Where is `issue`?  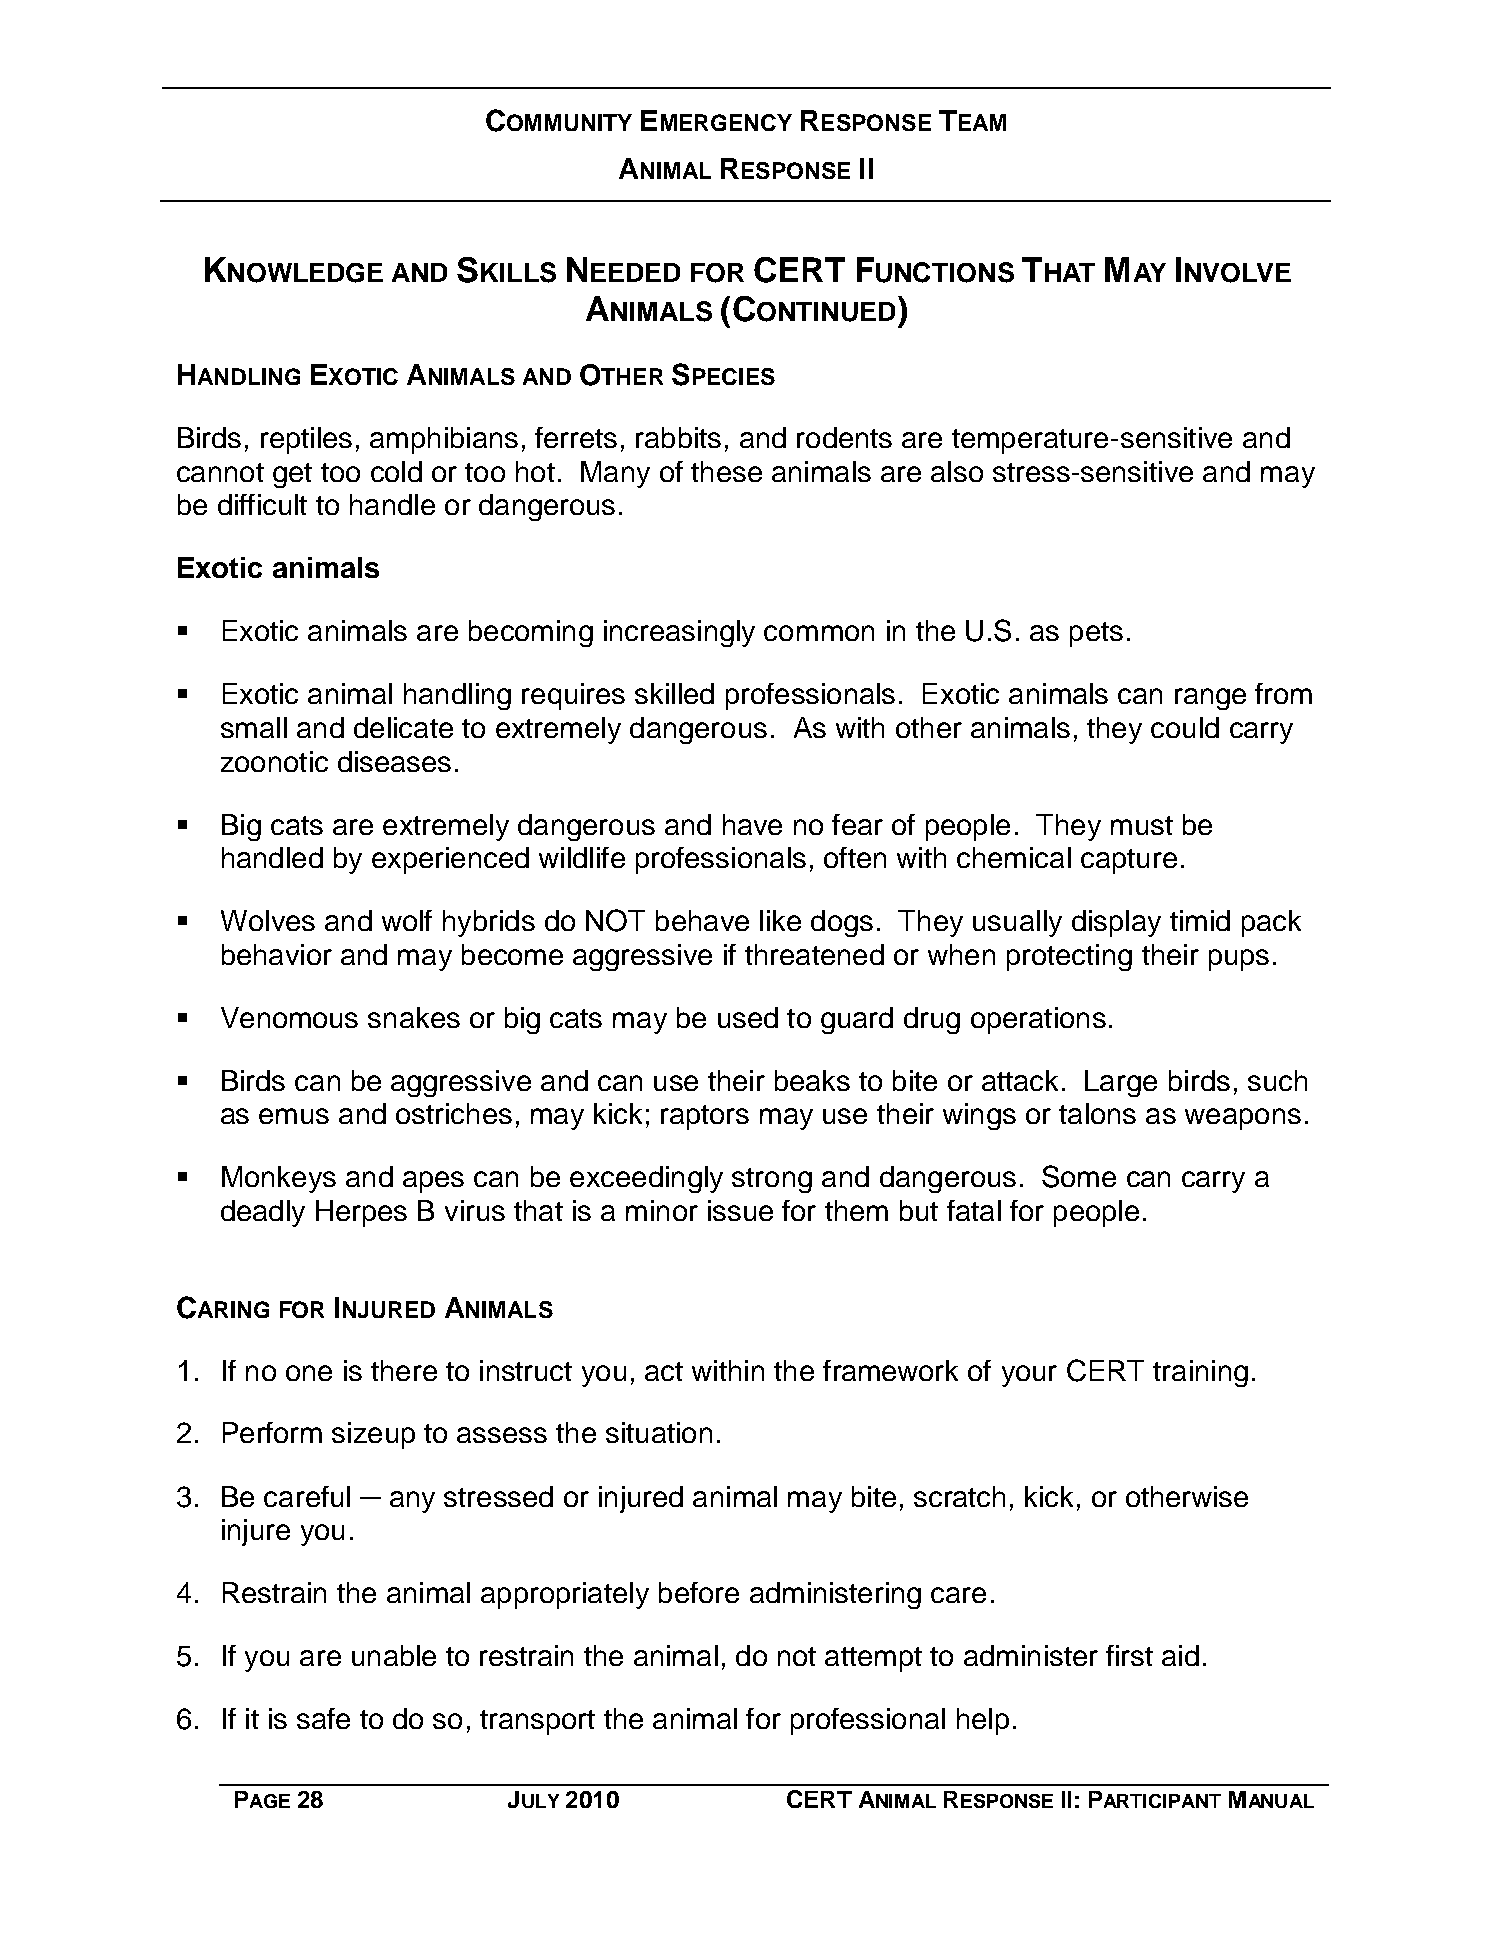 issue is located at coordinates (740, 1210).
